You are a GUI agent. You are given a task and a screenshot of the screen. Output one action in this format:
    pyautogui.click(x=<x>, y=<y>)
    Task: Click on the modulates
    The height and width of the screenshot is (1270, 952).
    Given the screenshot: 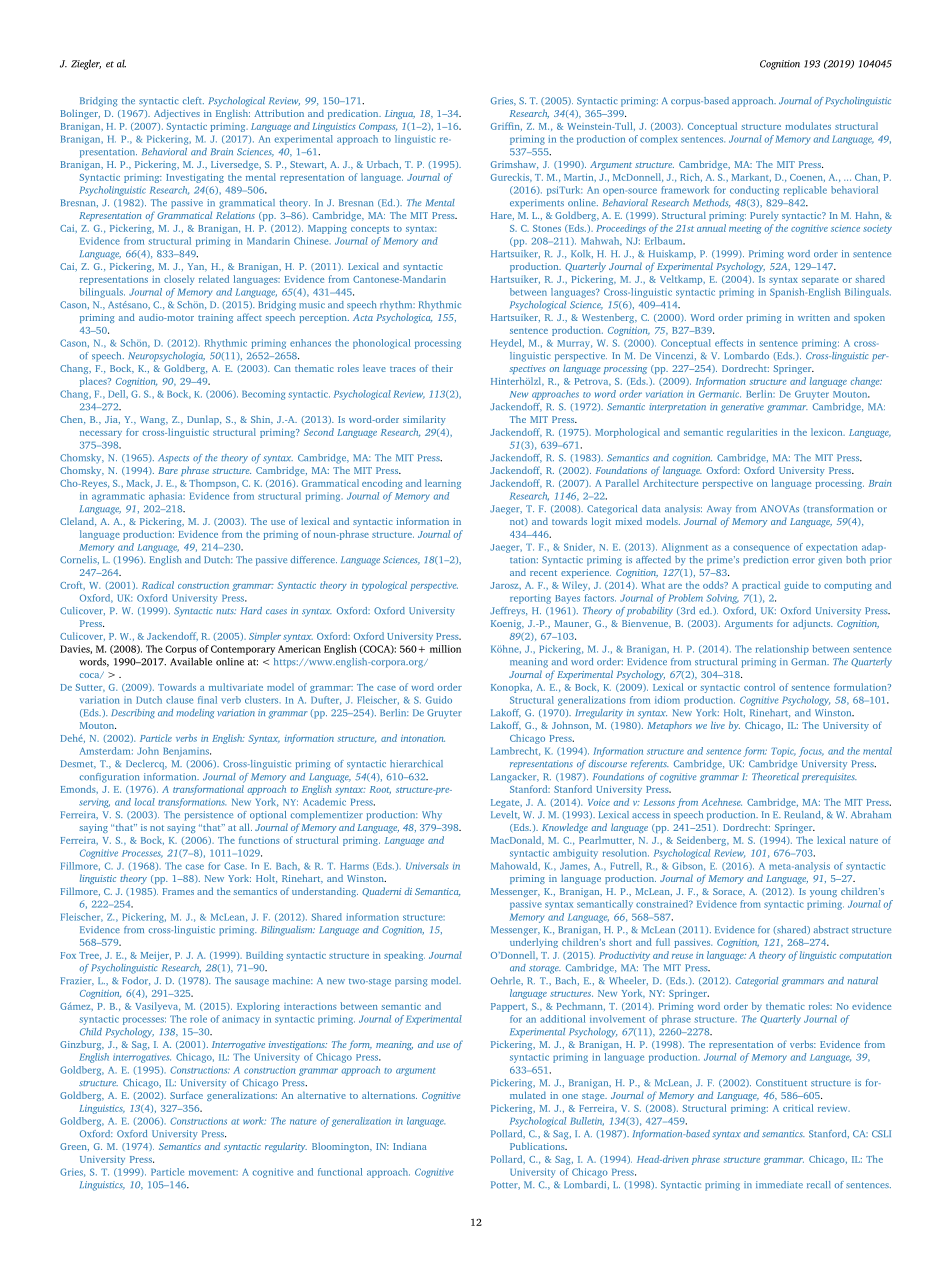 What is the action you would take?
    pyautogui.click(x=808, y=126)
